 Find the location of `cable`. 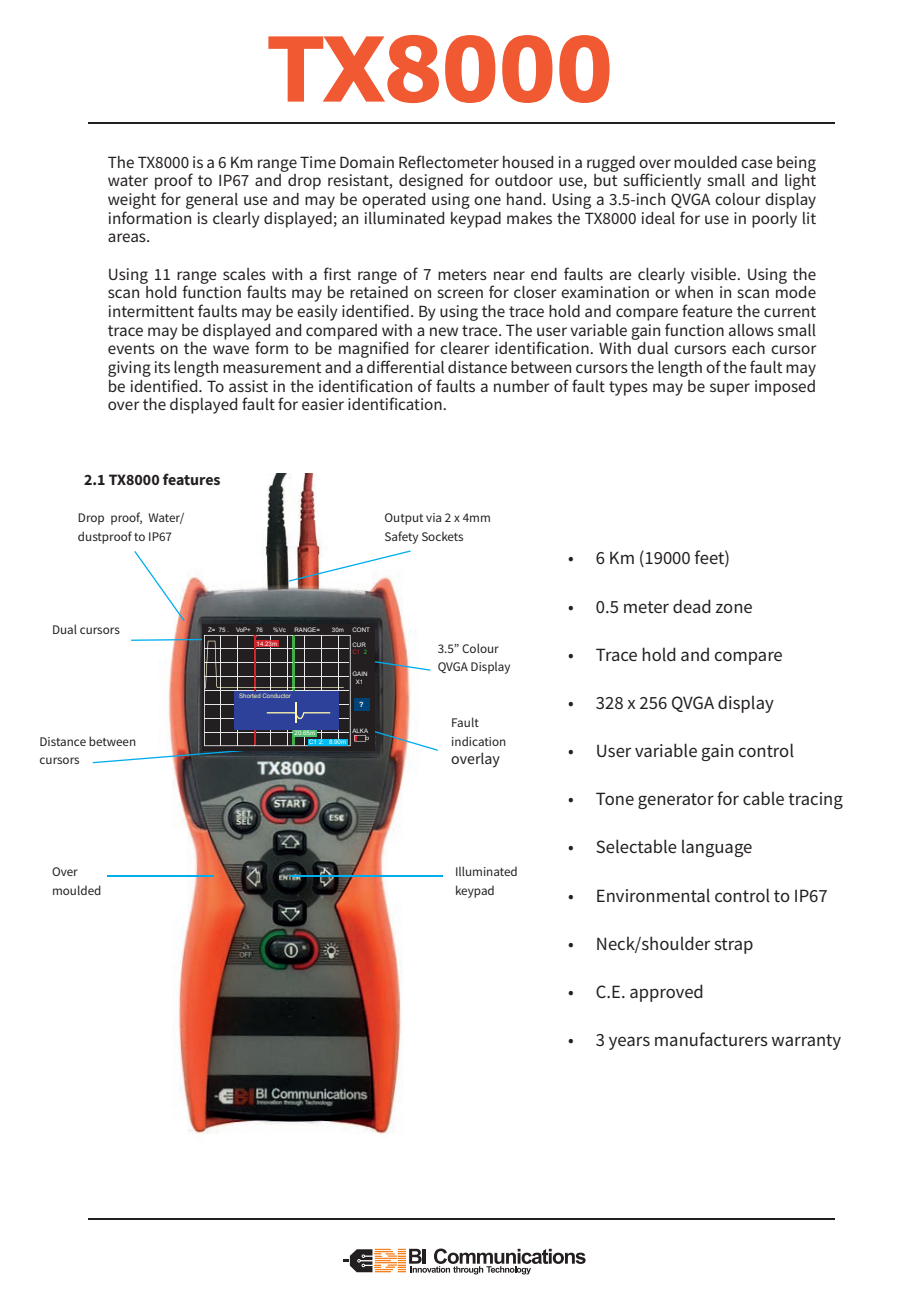

cable is located at coordinates (763, 798).
